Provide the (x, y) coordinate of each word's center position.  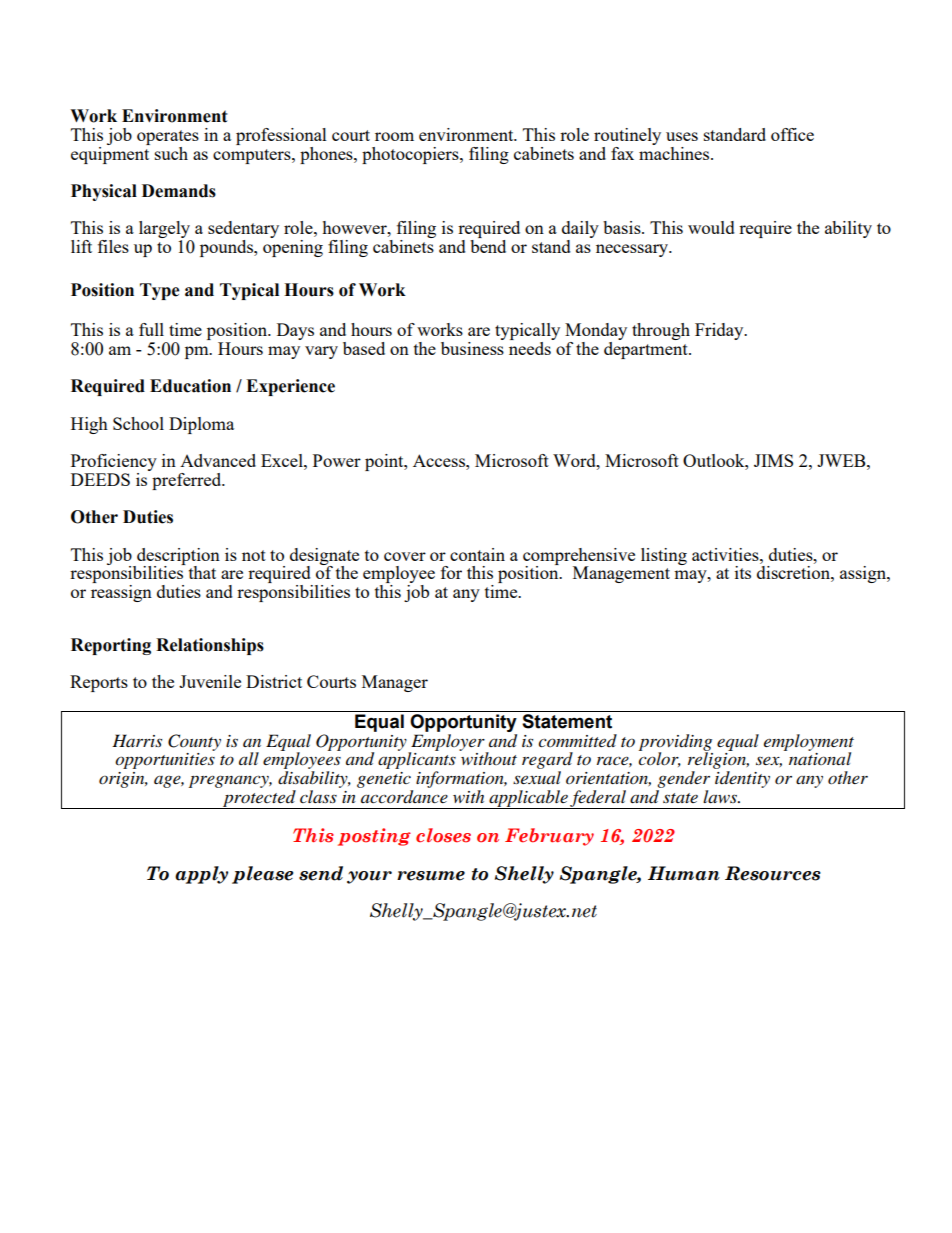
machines (675, 152)
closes (443, 835)
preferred (187, 480)
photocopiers (411, 155)
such (171, 153)
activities (726, 554)
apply (201, 875)
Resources (773, 873)
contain (477, 554)
